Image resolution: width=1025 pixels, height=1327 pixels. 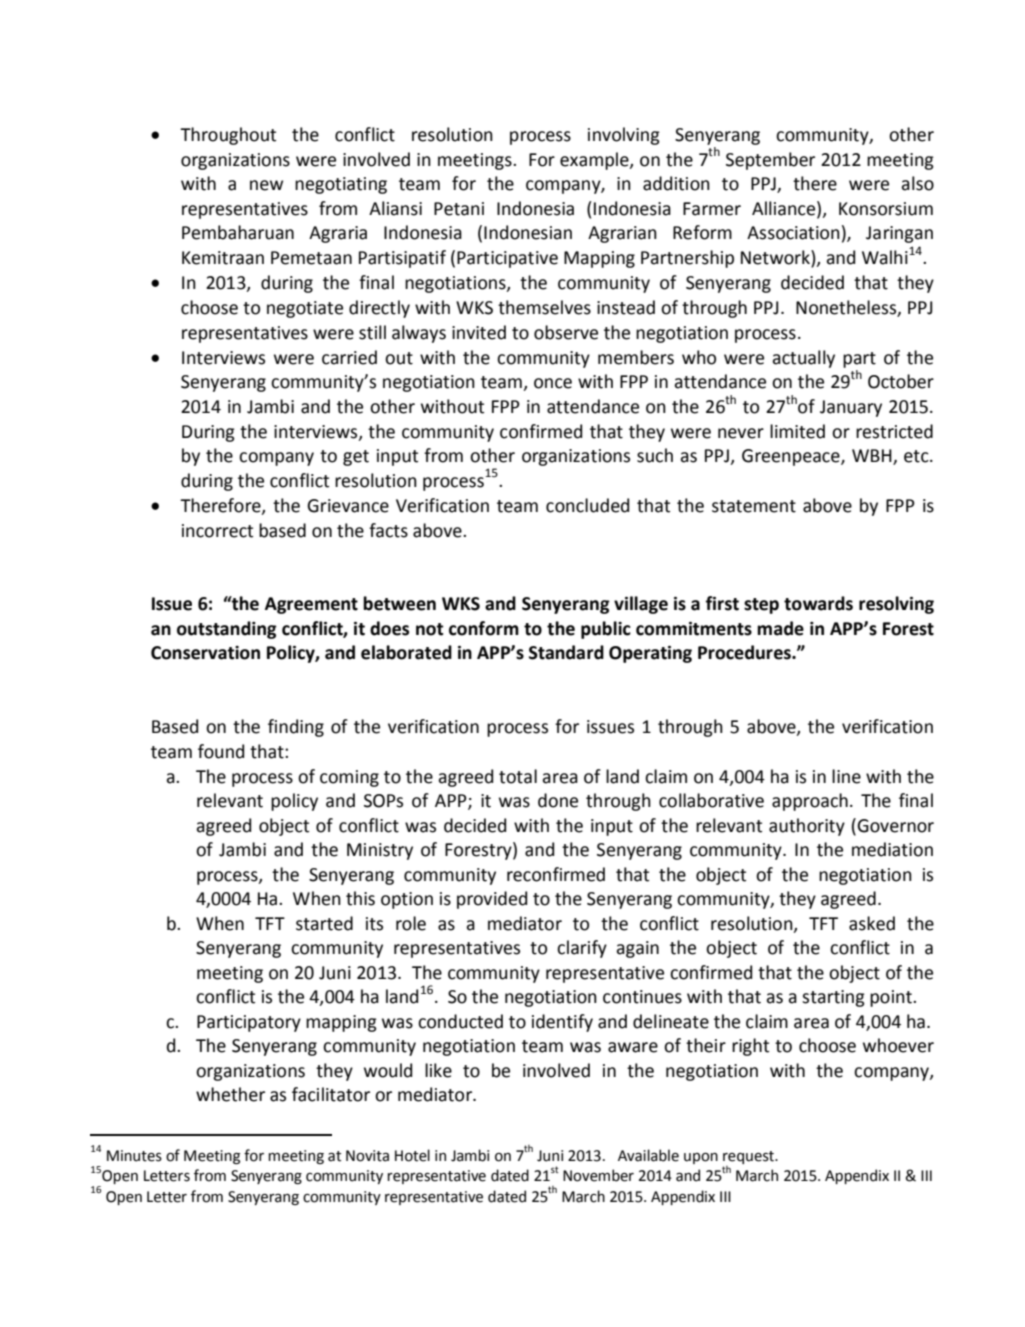 What do you see at coordinates (266, 185) in the screenshot?
I see `new` at bounding box center [266, 185].
